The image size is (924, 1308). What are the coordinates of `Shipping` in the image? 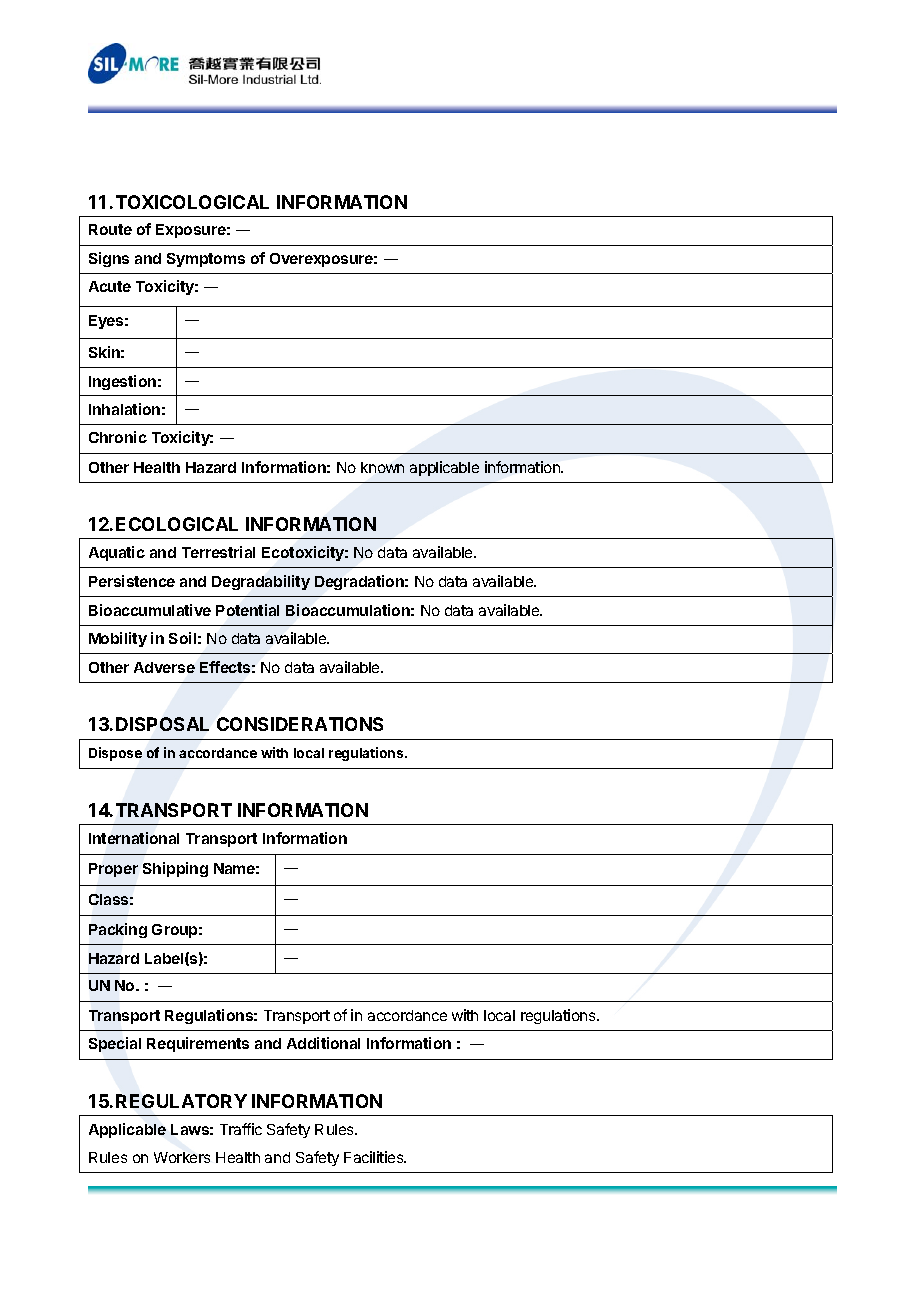 It's located at (175, 869).
